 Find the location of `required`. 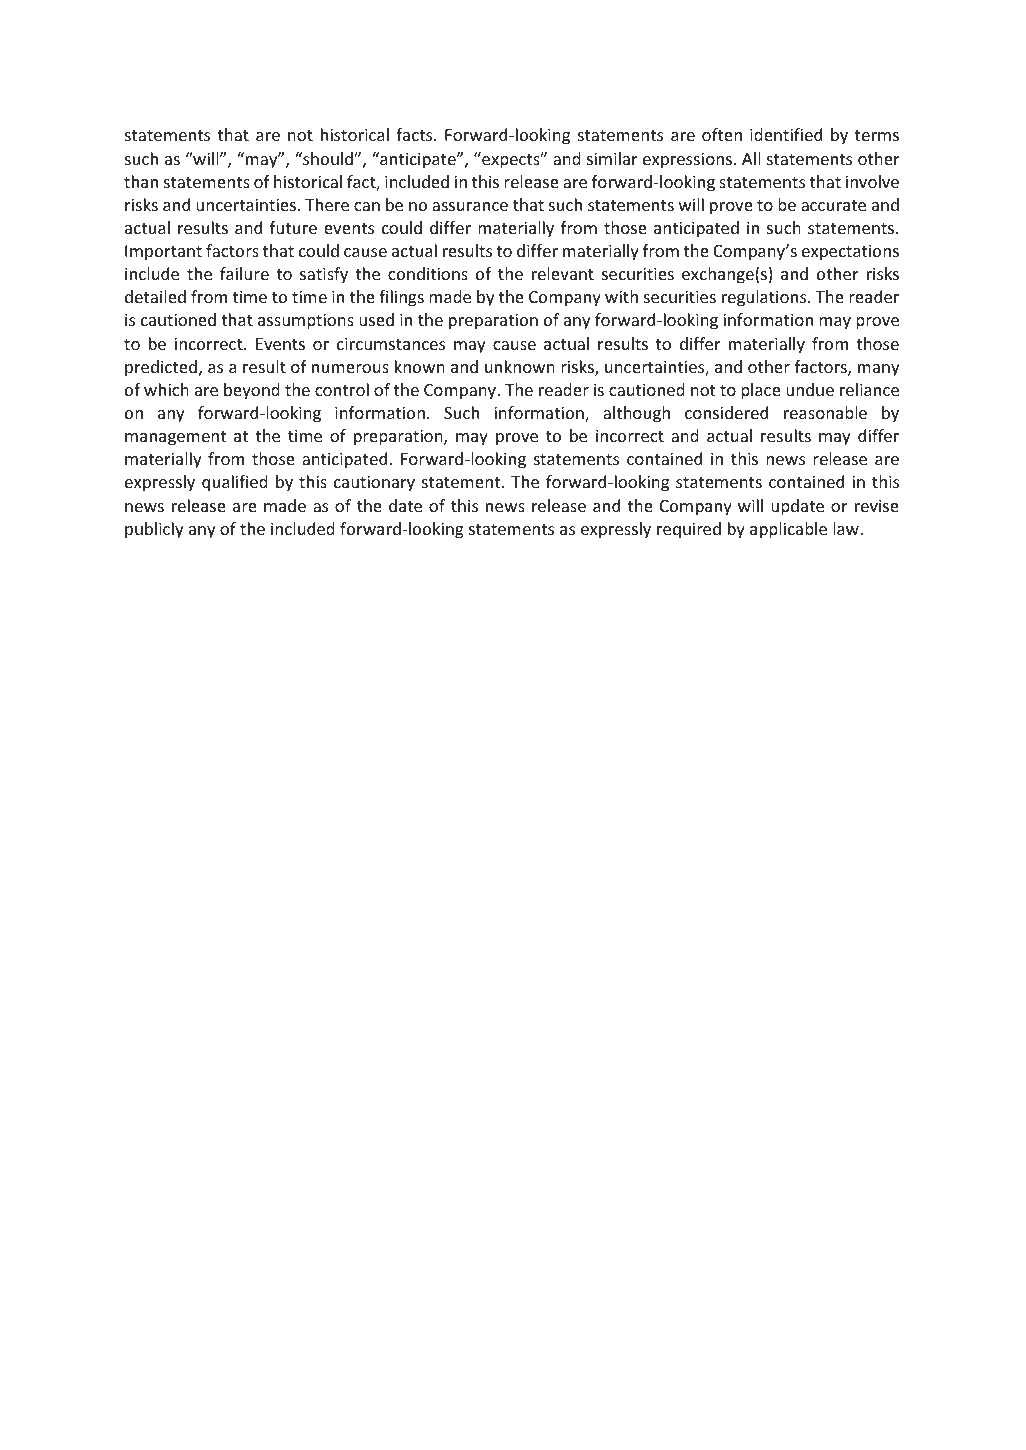

required is located at coordinates (689, 530).
